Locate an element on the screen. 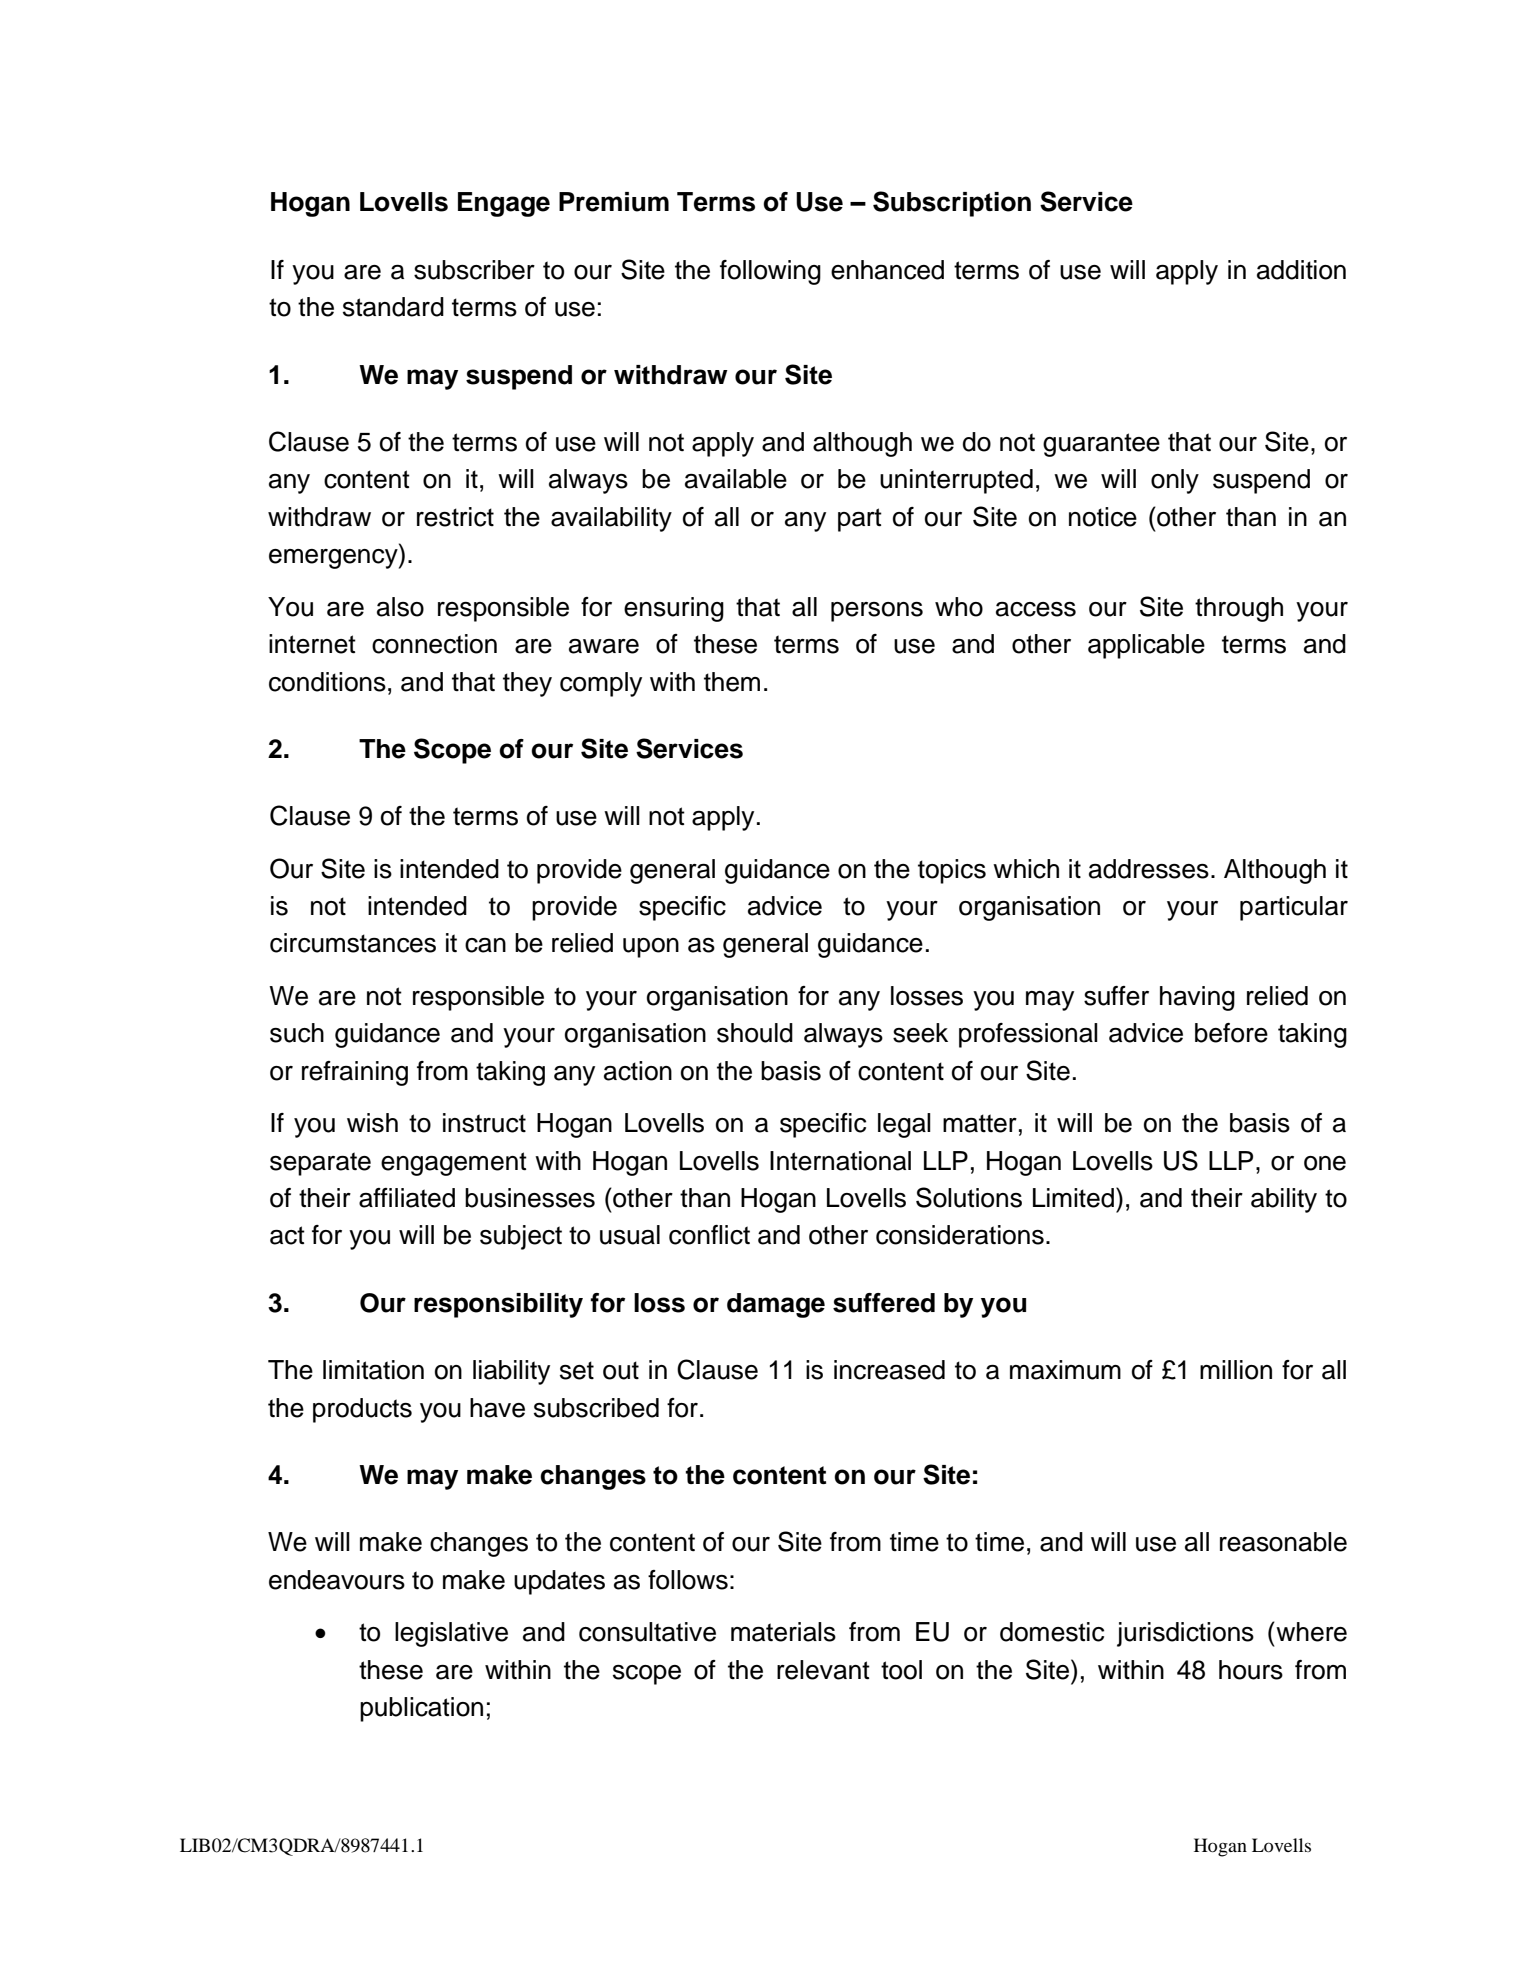 Image resolution: width=1527 pixels, height=1976 pixels. limitation is located at coordinates (373, 1370).
